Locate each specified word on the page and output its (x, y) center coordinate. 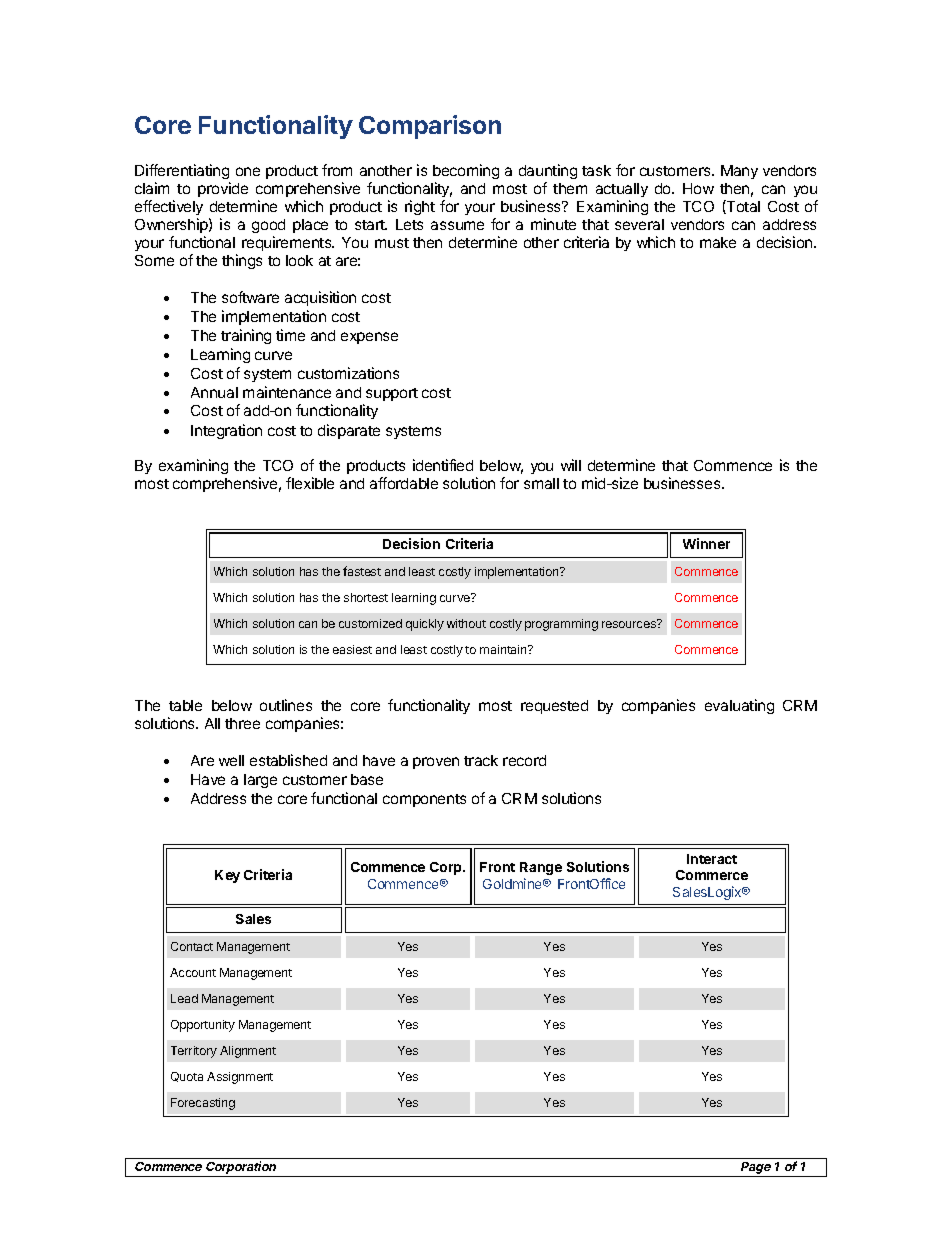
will (571, 465)
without (466, 623)
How (698, 188)
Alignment (248, 1052)
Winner (706, 543)
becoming (466, 173)
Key (227, 876)
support (392, 394)
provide (223, 189)
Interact (712, 859)
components (424, 800)
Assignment (240, 1078)
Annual (214, 392)
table (185, 705)
